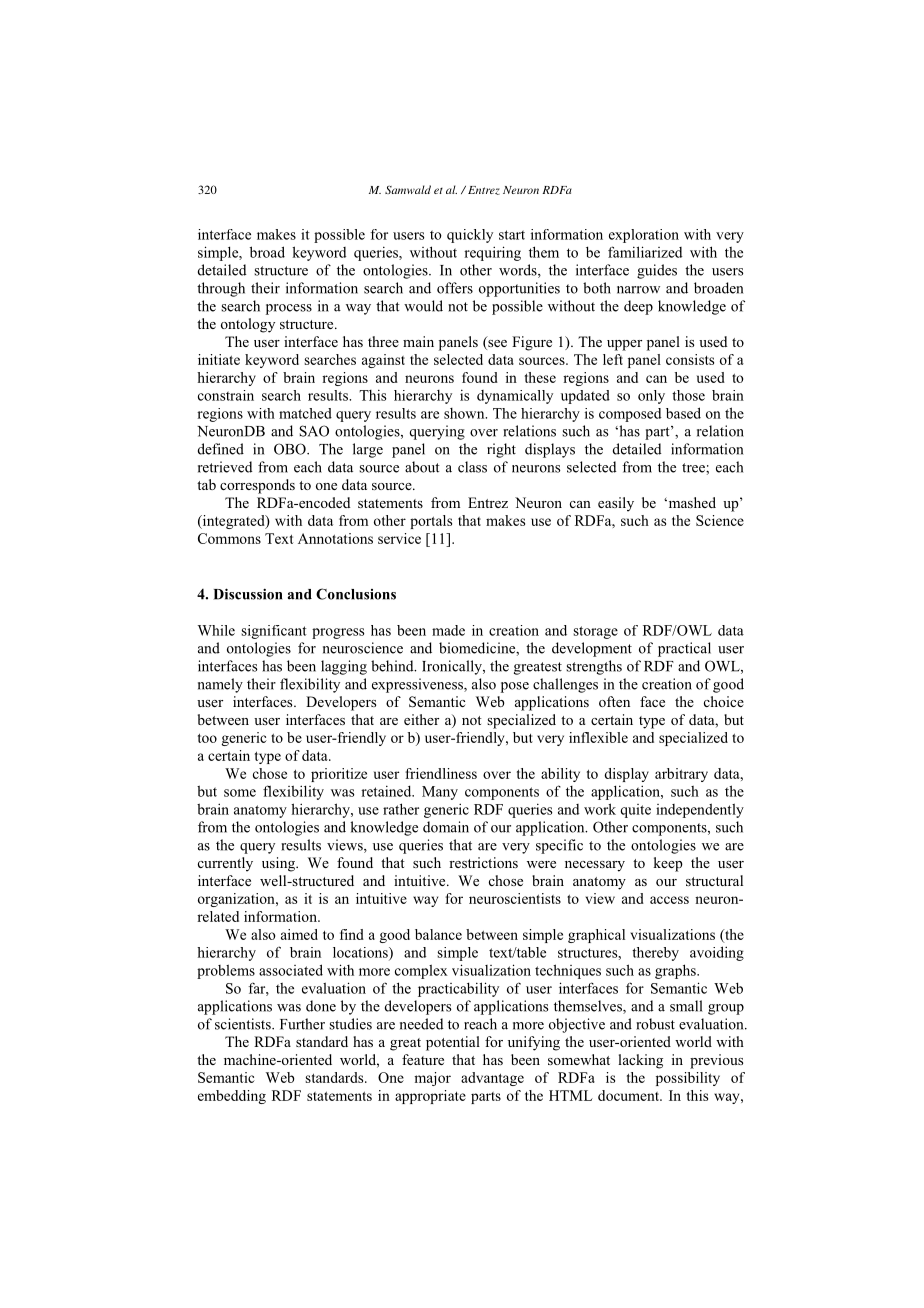  Describe the element at coordinates (229, 538) in the screenshot. I see `Commons` at that location.
